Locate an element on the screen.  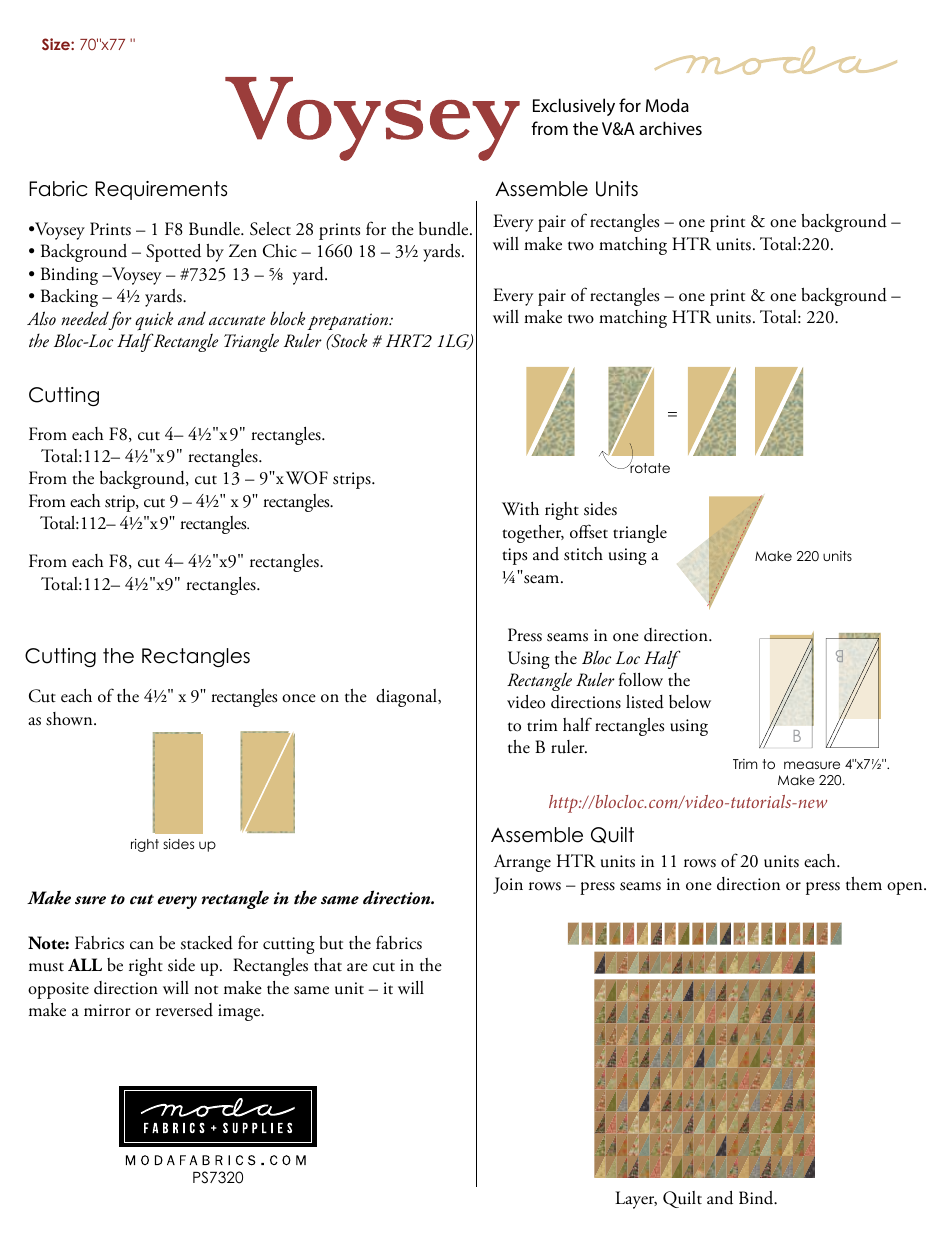
below is located at coordinates (690, 702).
